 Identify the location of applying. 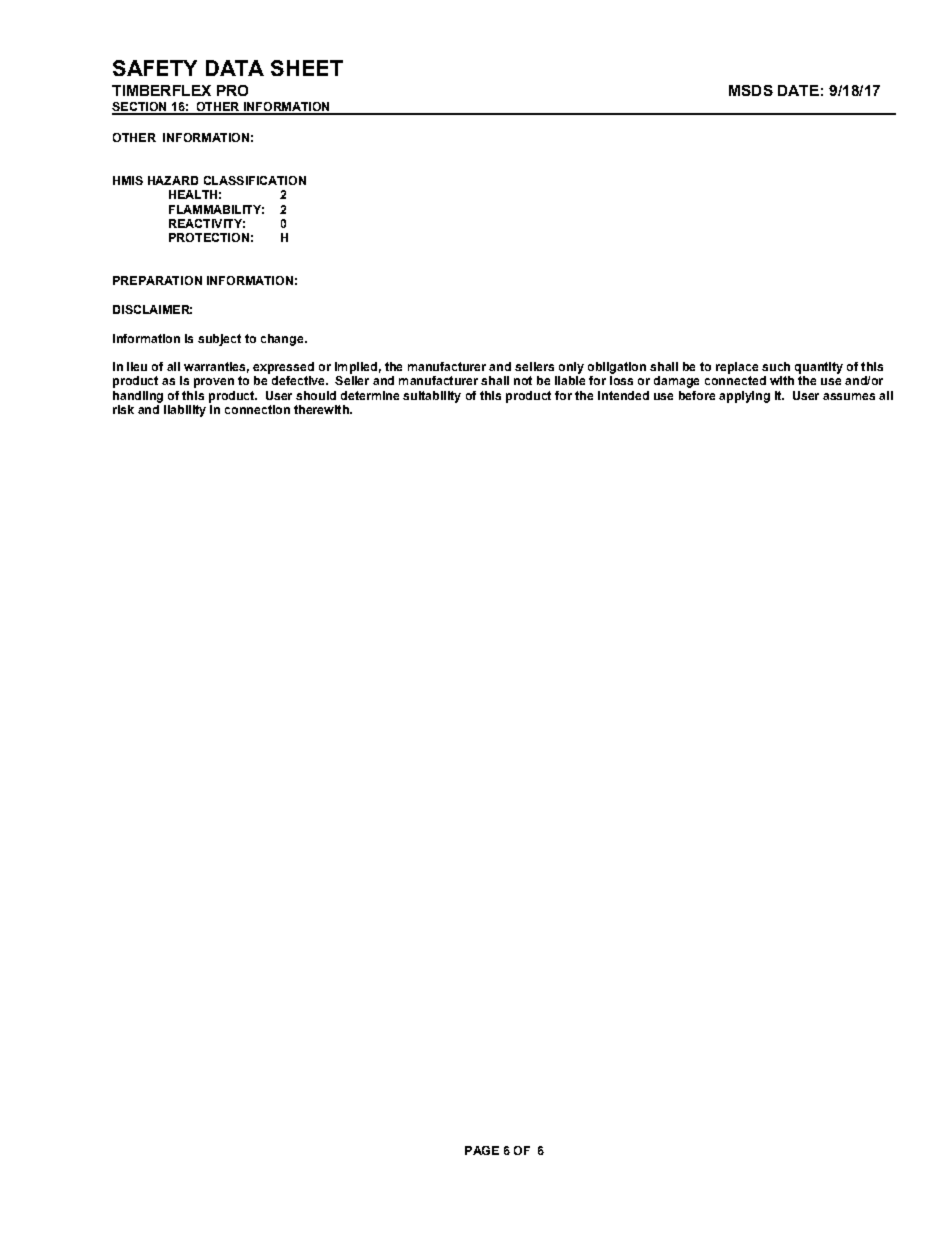
(744, 397).
